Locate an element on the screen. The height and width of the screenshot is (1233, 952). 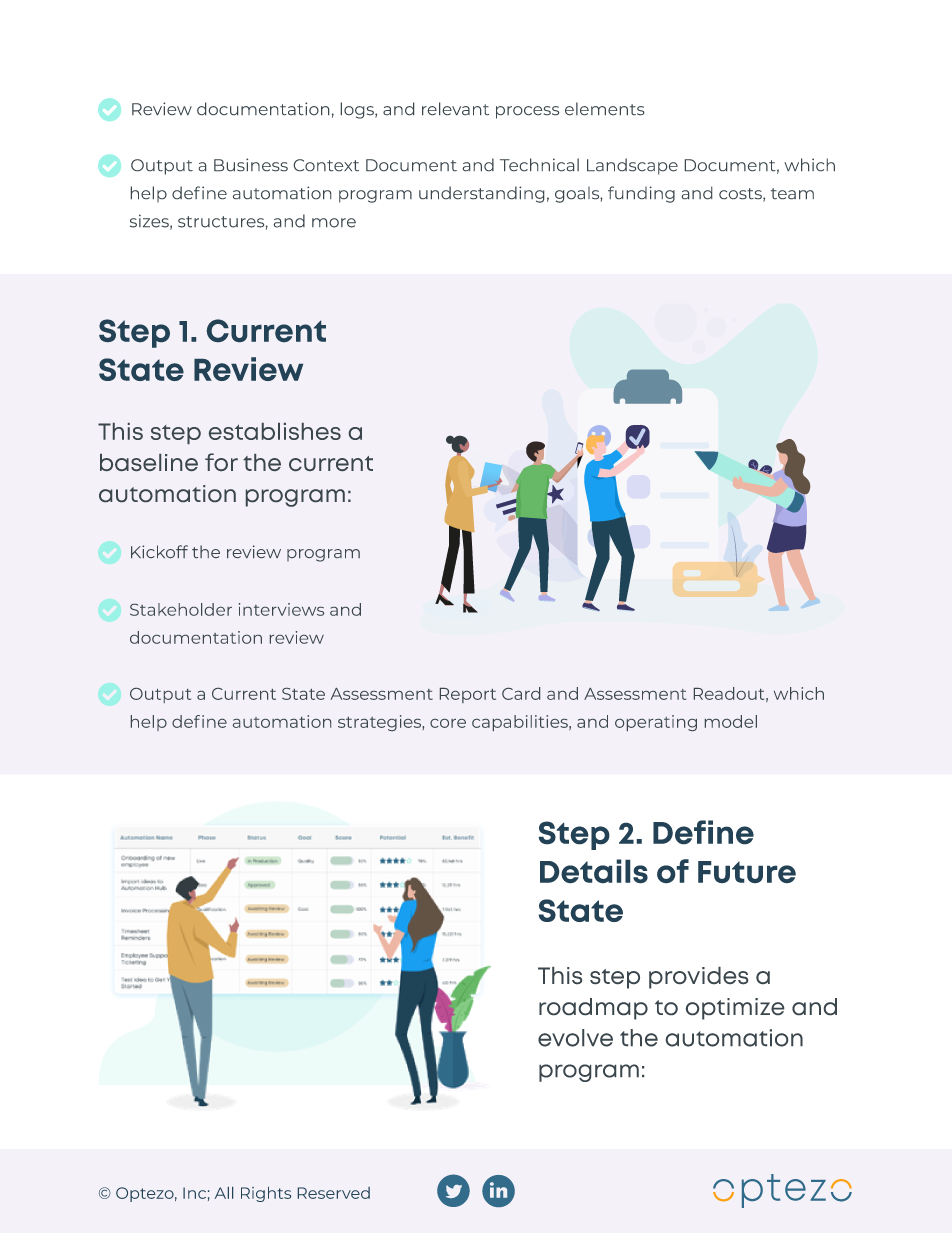
Future is located at coordinates (747, 872).
